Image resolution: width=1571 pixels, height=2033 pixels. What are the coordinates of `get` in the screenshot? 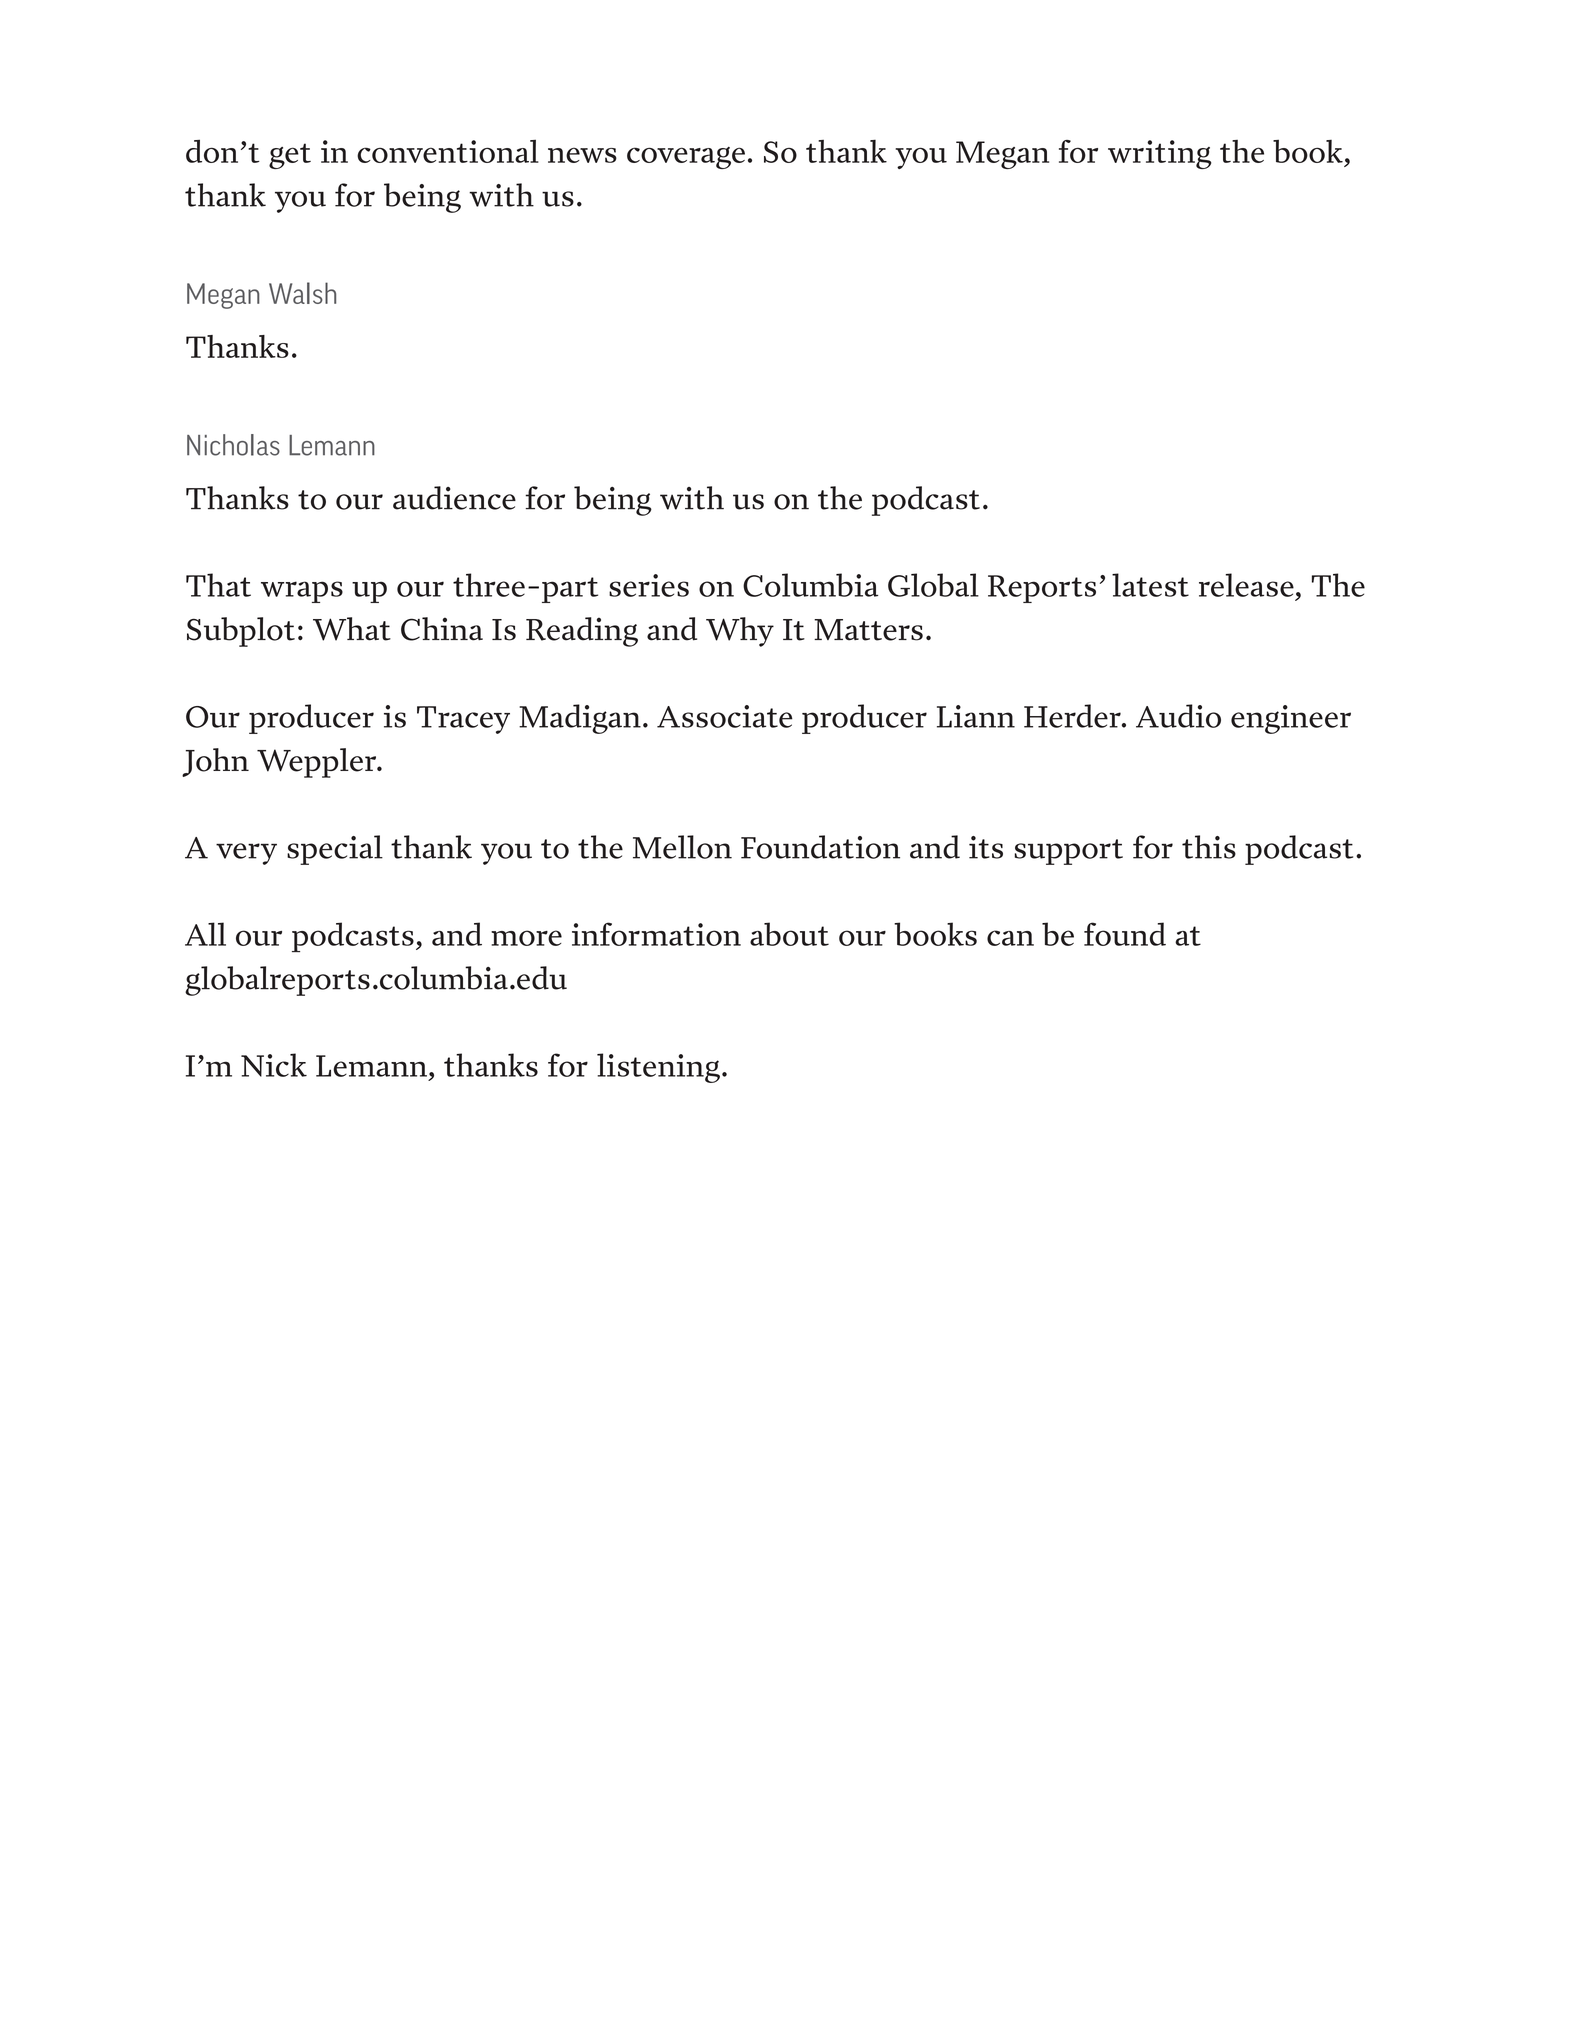 It's located at (290, 156).
